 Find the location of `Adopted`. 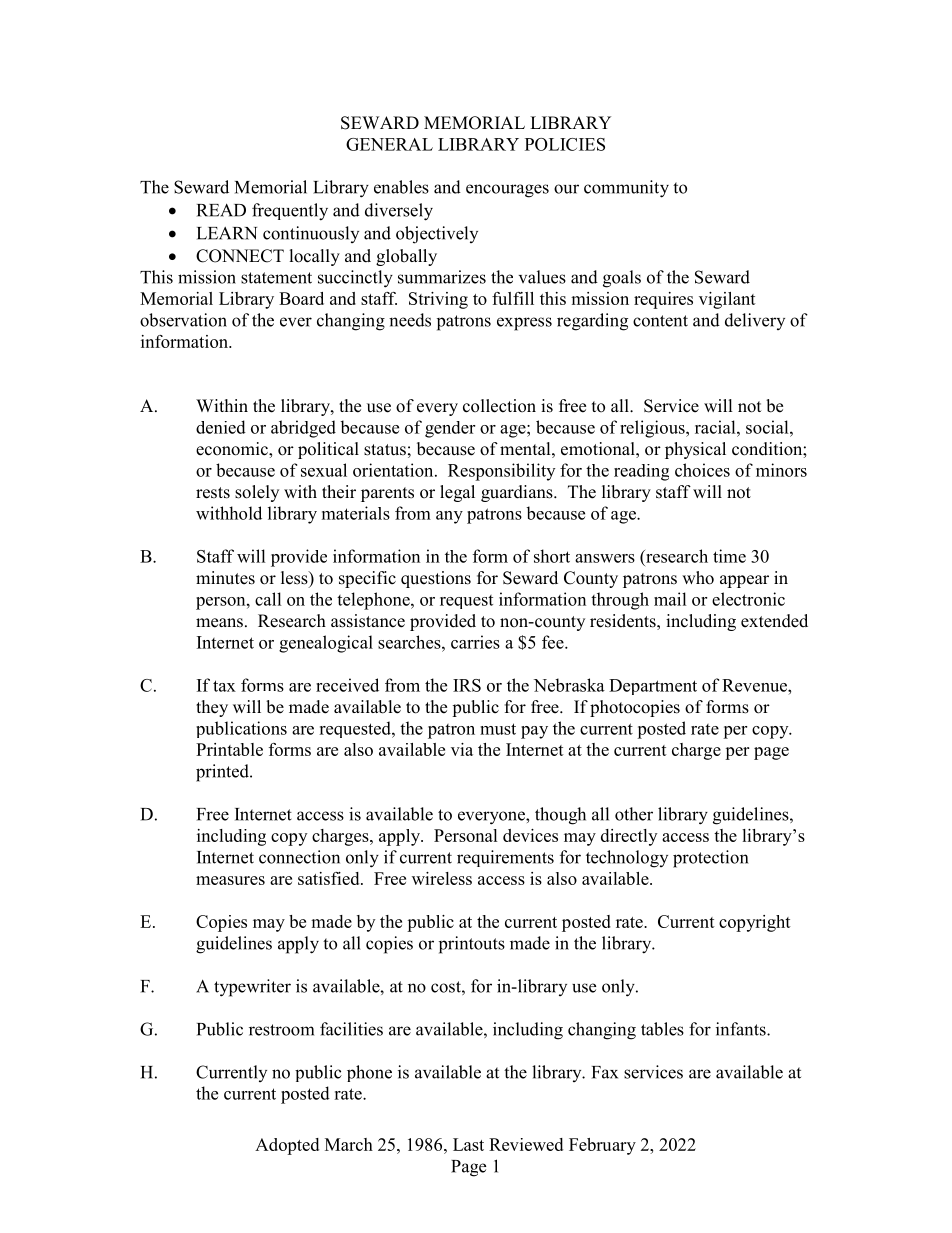

Adopted is located at coordinates (287, 1146).
